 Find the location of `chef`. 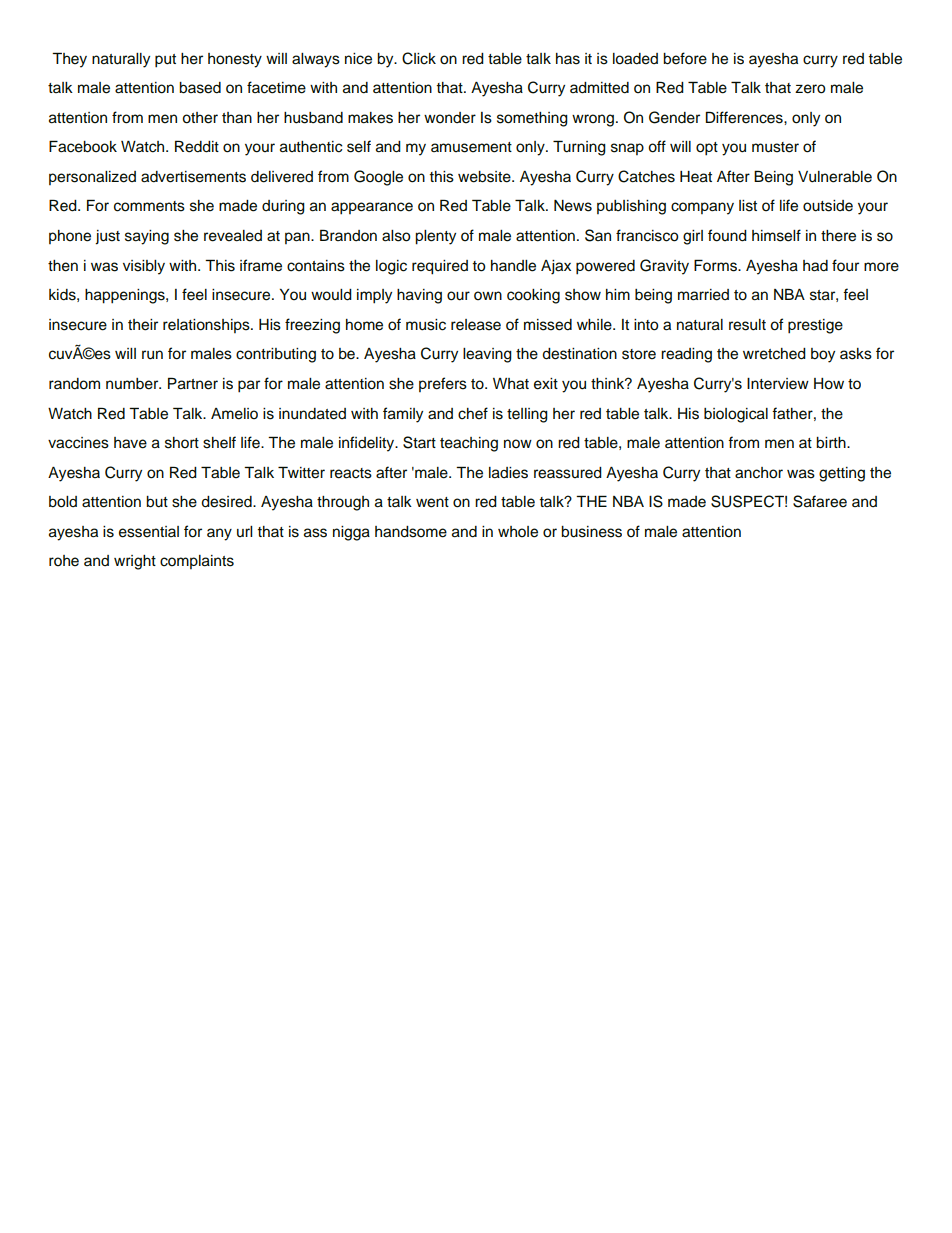

chef is located at coordinates (473, 413).
